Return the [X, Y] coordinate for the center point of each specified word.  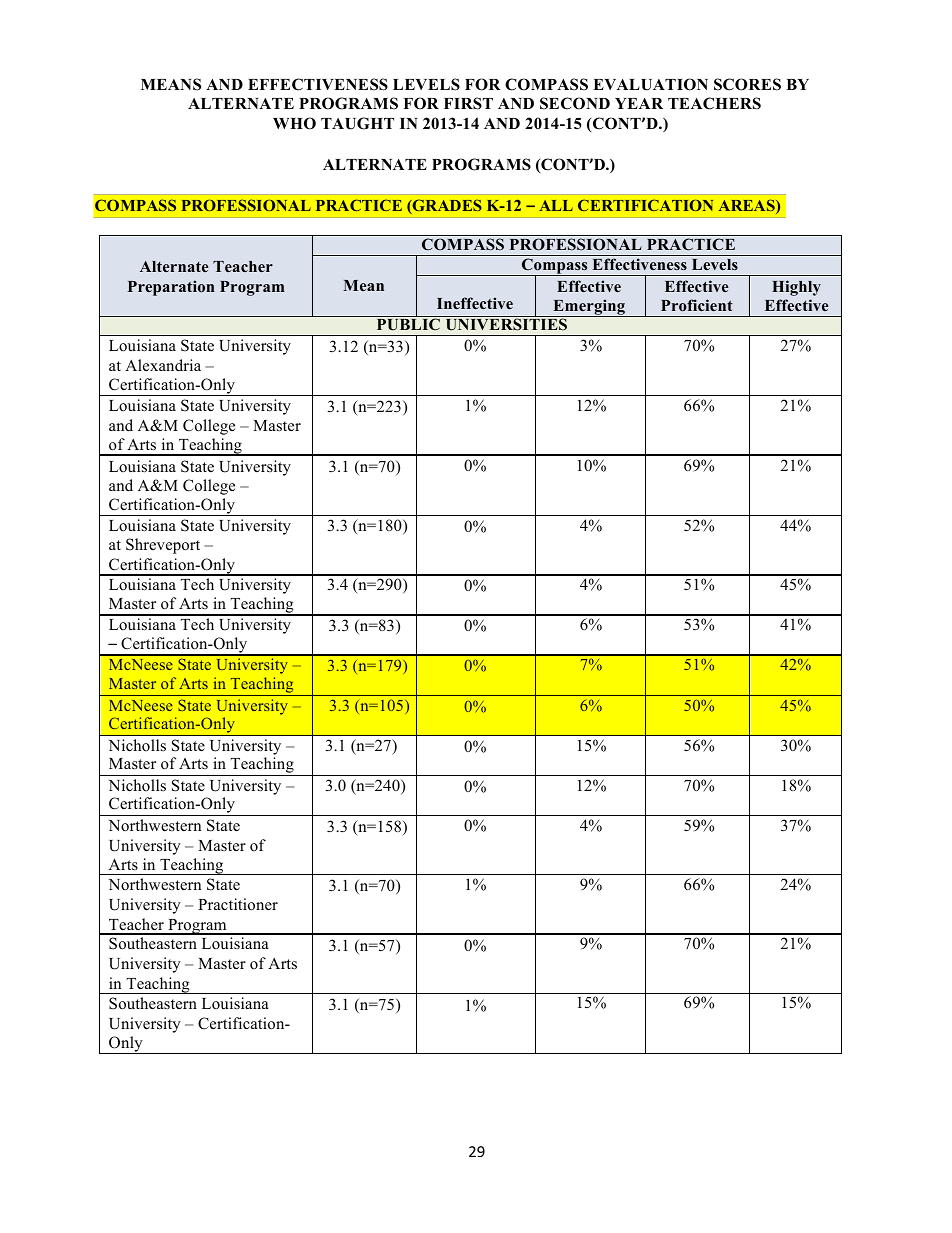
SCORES [747, 84]
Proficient [697, 305]
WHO [294, 123]
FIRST [468, 103]
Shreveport [163, 546]
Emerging [589, 308]
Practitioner [238, 904]
